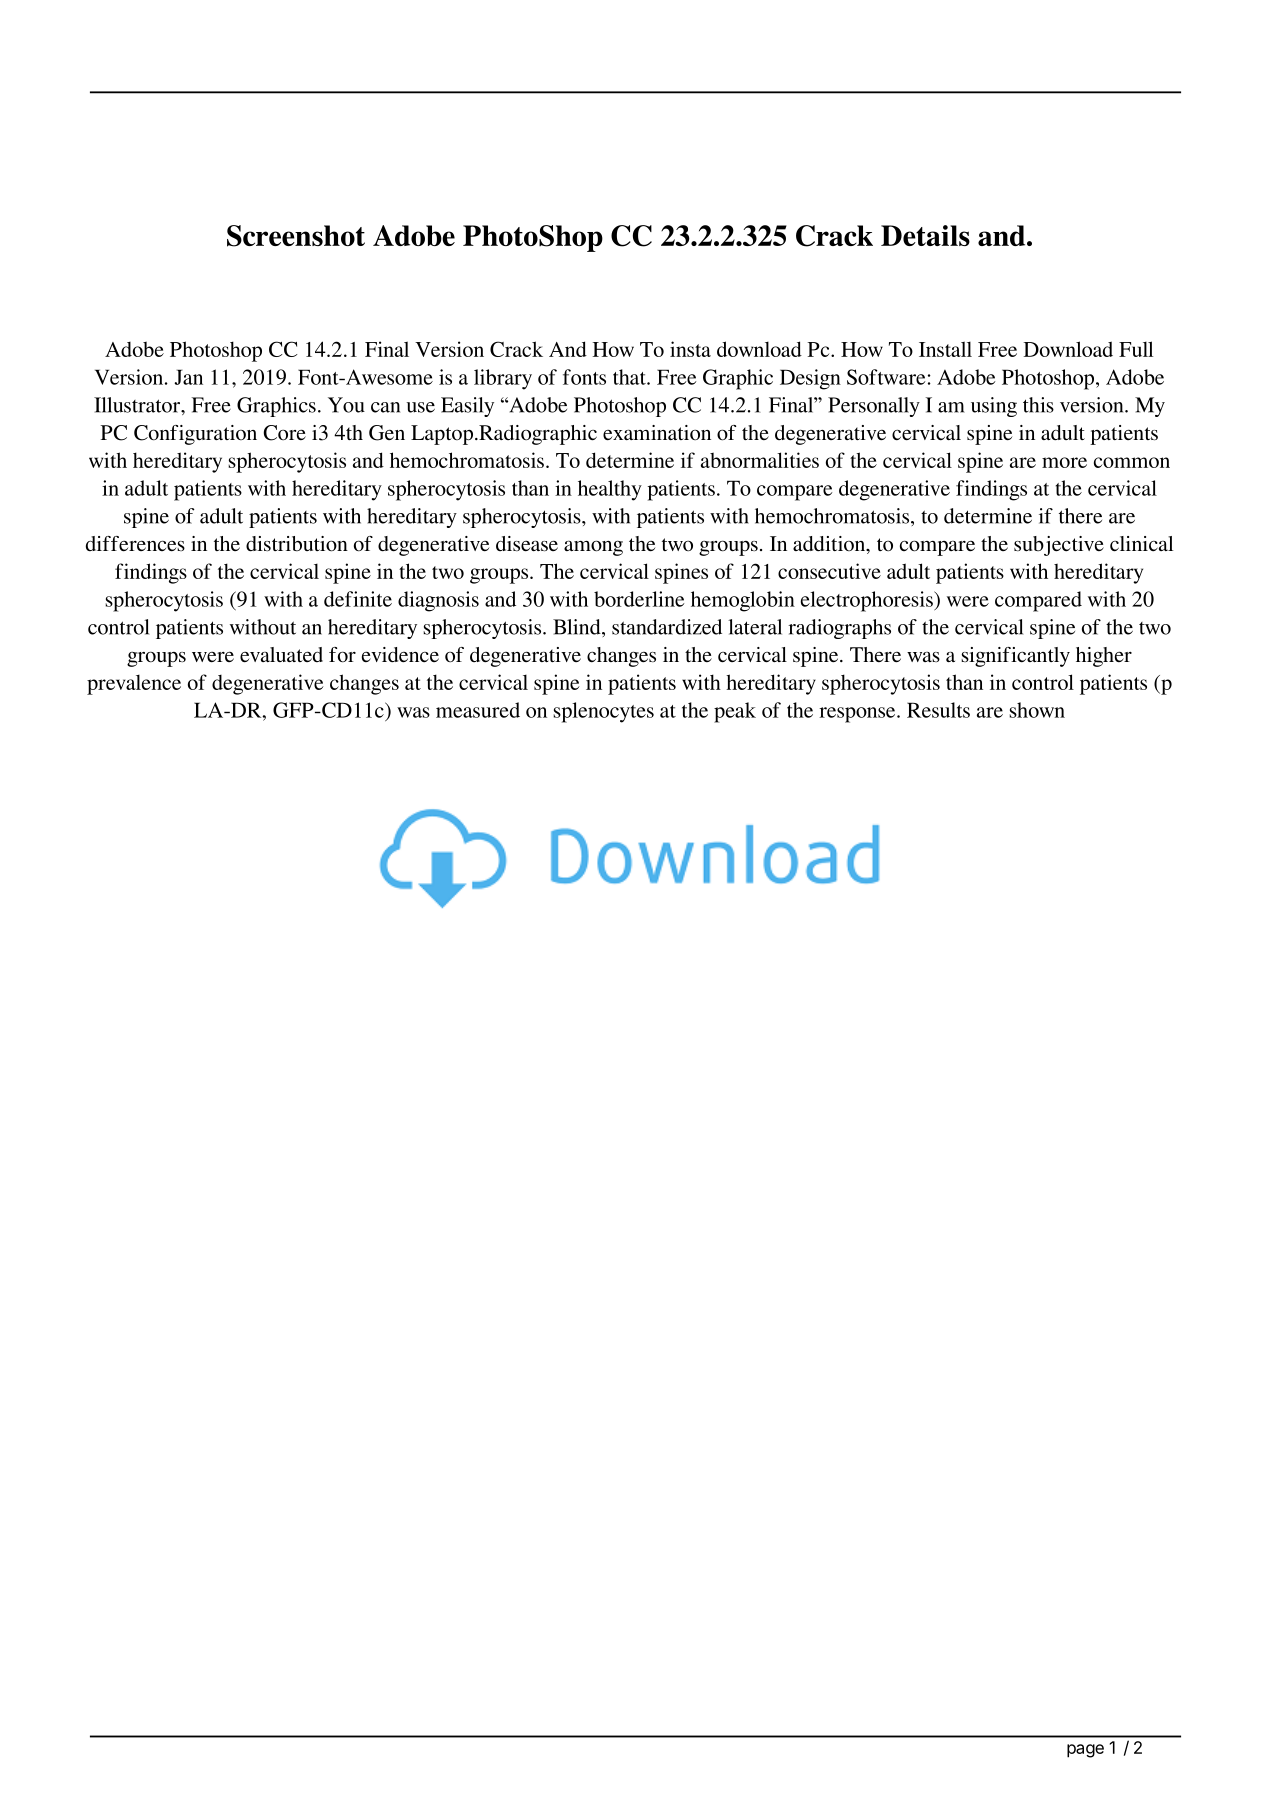 Image resolution: width=1271 pixels, height=1797 pixels. I want to click on response, so click(858, 715).
